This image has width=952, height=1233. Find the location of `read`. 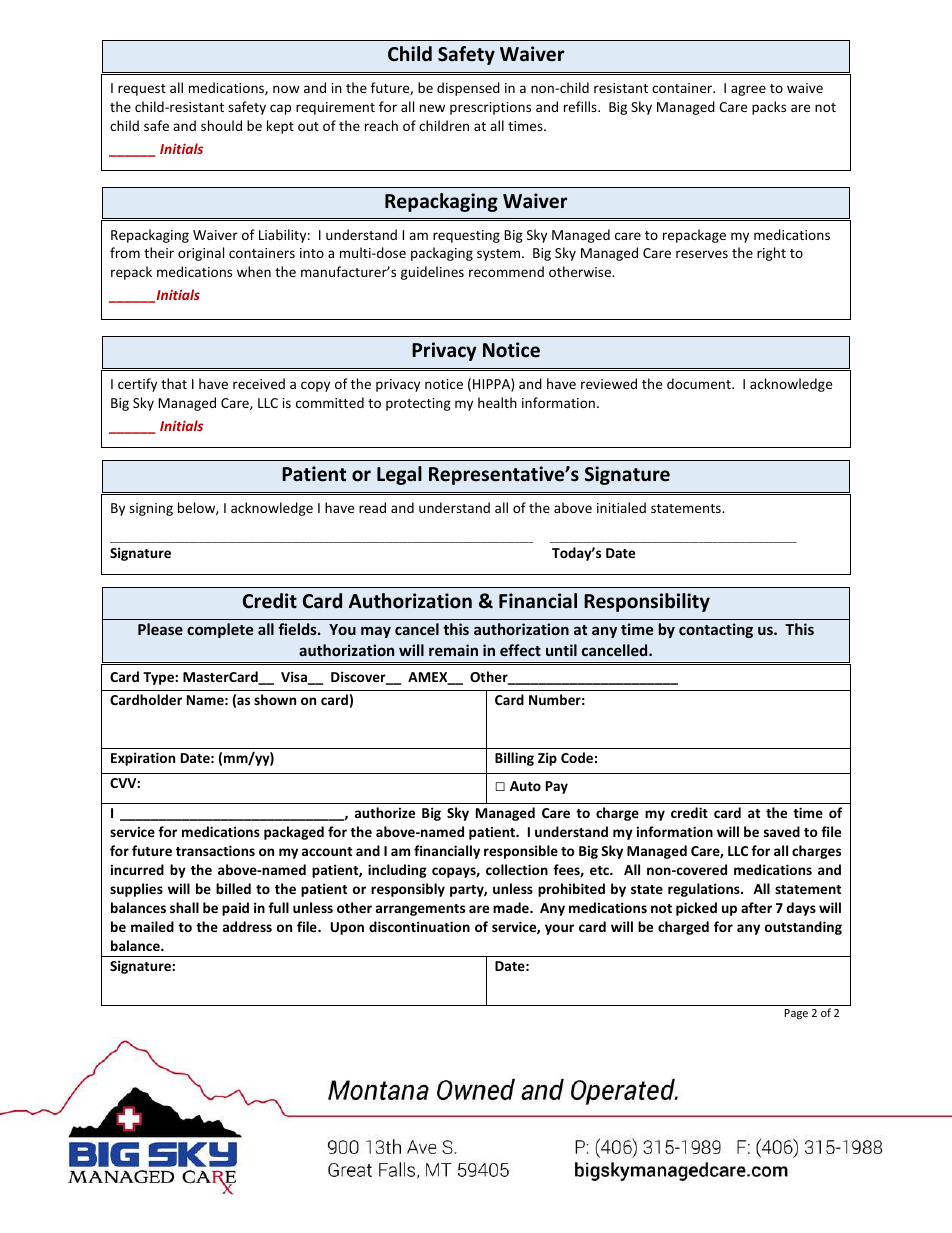

read is located at coordinates (372, 507).
